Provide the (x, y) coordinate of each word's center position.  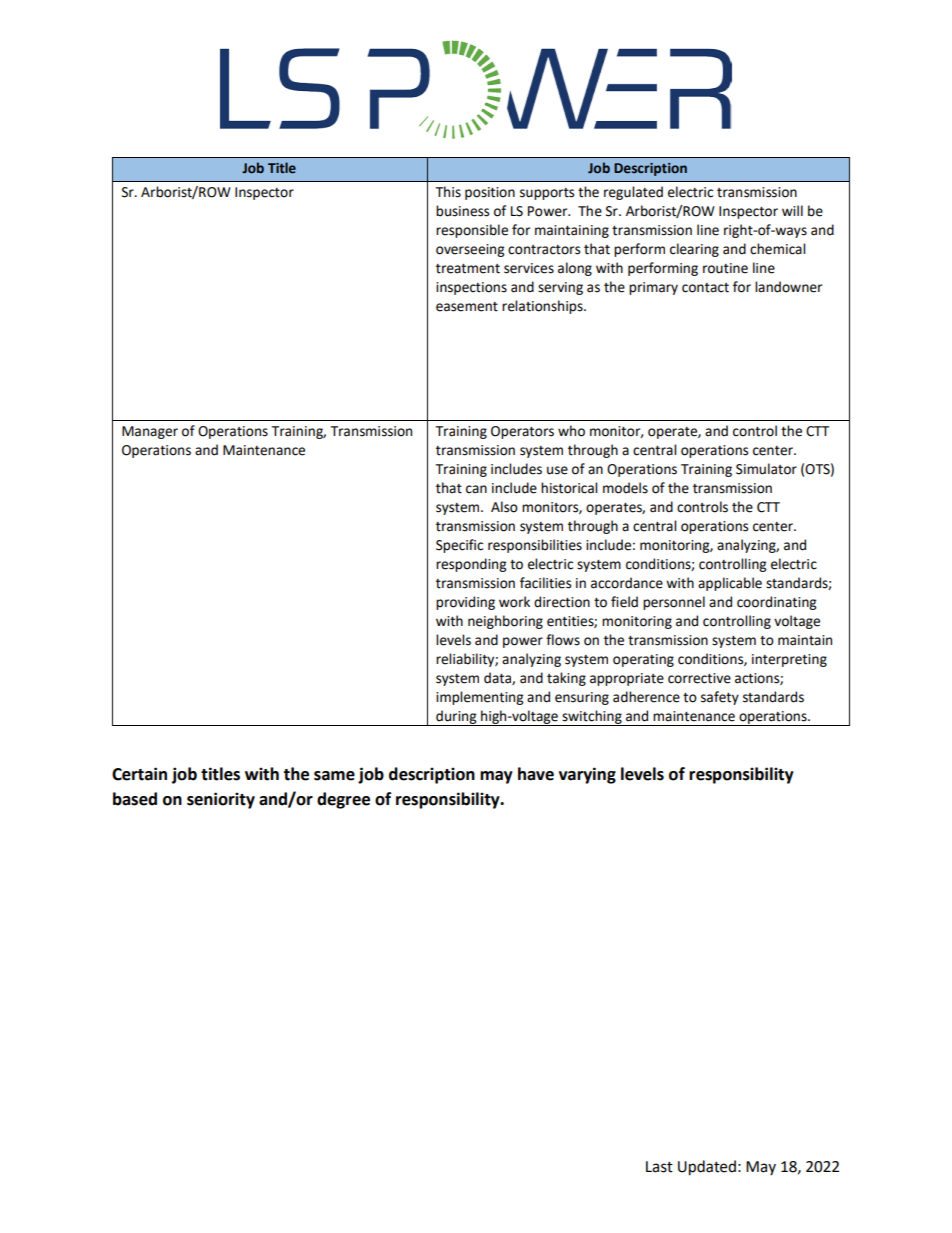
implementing (479, 698)
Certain (139, 774)
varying (587, 775)
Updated (707, 1168)
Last (659, 1167)
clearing (694, 250)
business (462, 211)
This (448, 192)
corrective (699, 678)
